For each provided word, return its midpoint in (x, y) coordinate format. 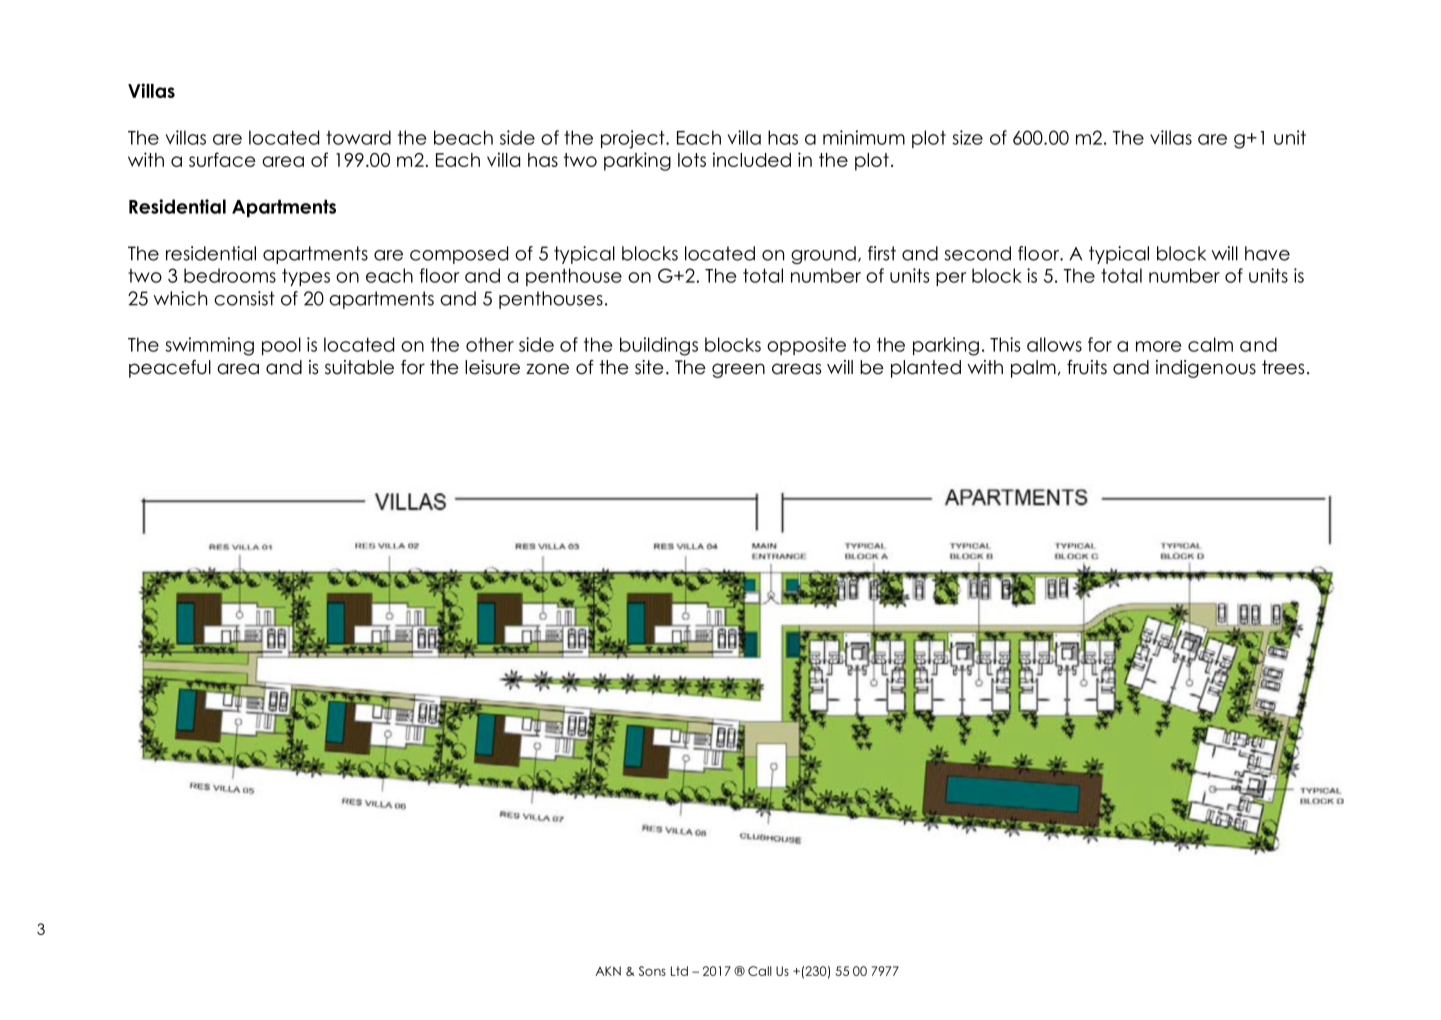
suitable (359, 367)
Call (760, 971)
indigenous (1206, 369)
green (738, 370)
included (752, 159)
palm (1033, 369)
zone (547, 369)
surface (222, 159)
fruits (1087, 367)
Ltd (679, 971)
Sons (652, 971)
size (967, 137)
